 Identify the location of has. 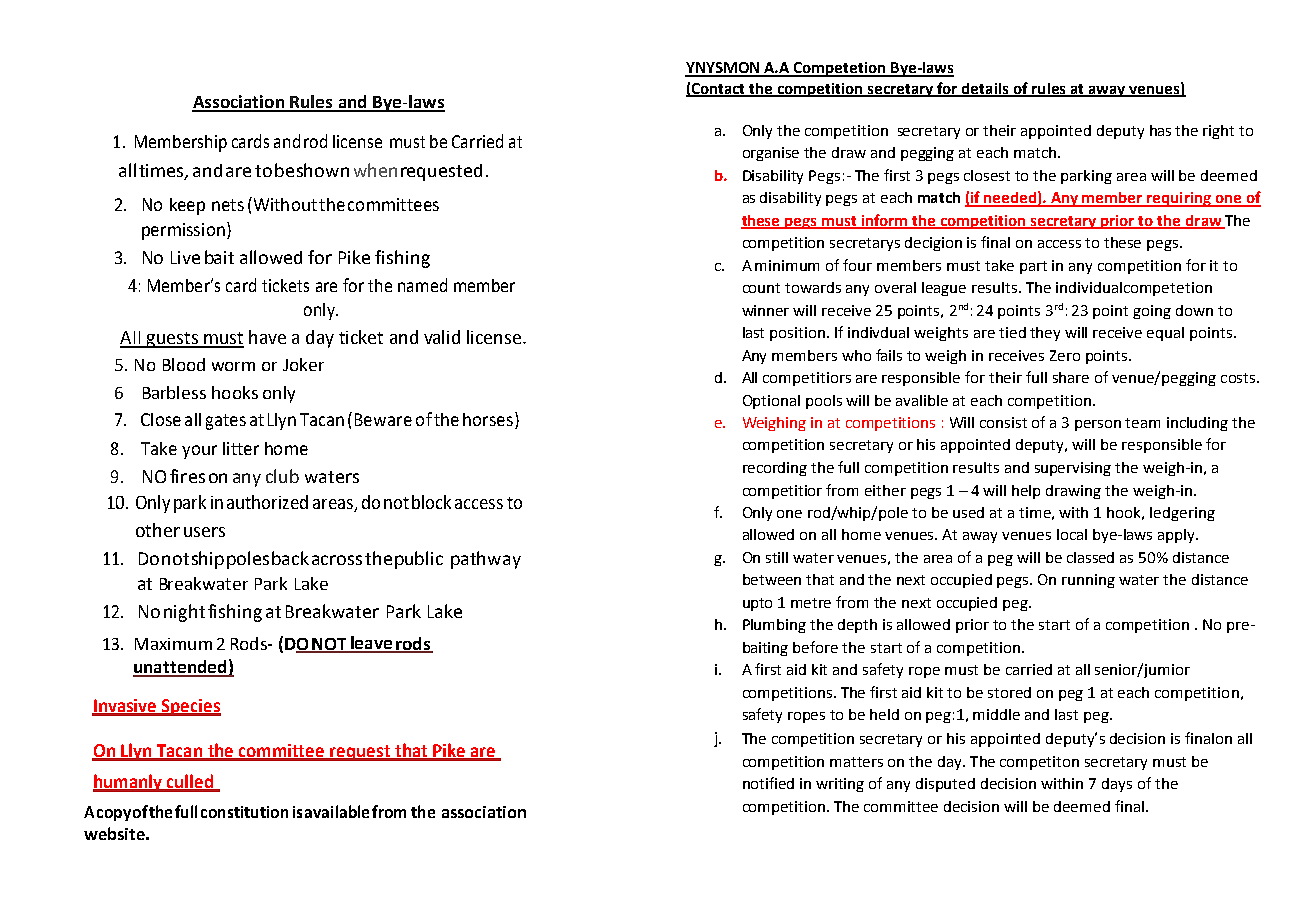
(1160, 130).
